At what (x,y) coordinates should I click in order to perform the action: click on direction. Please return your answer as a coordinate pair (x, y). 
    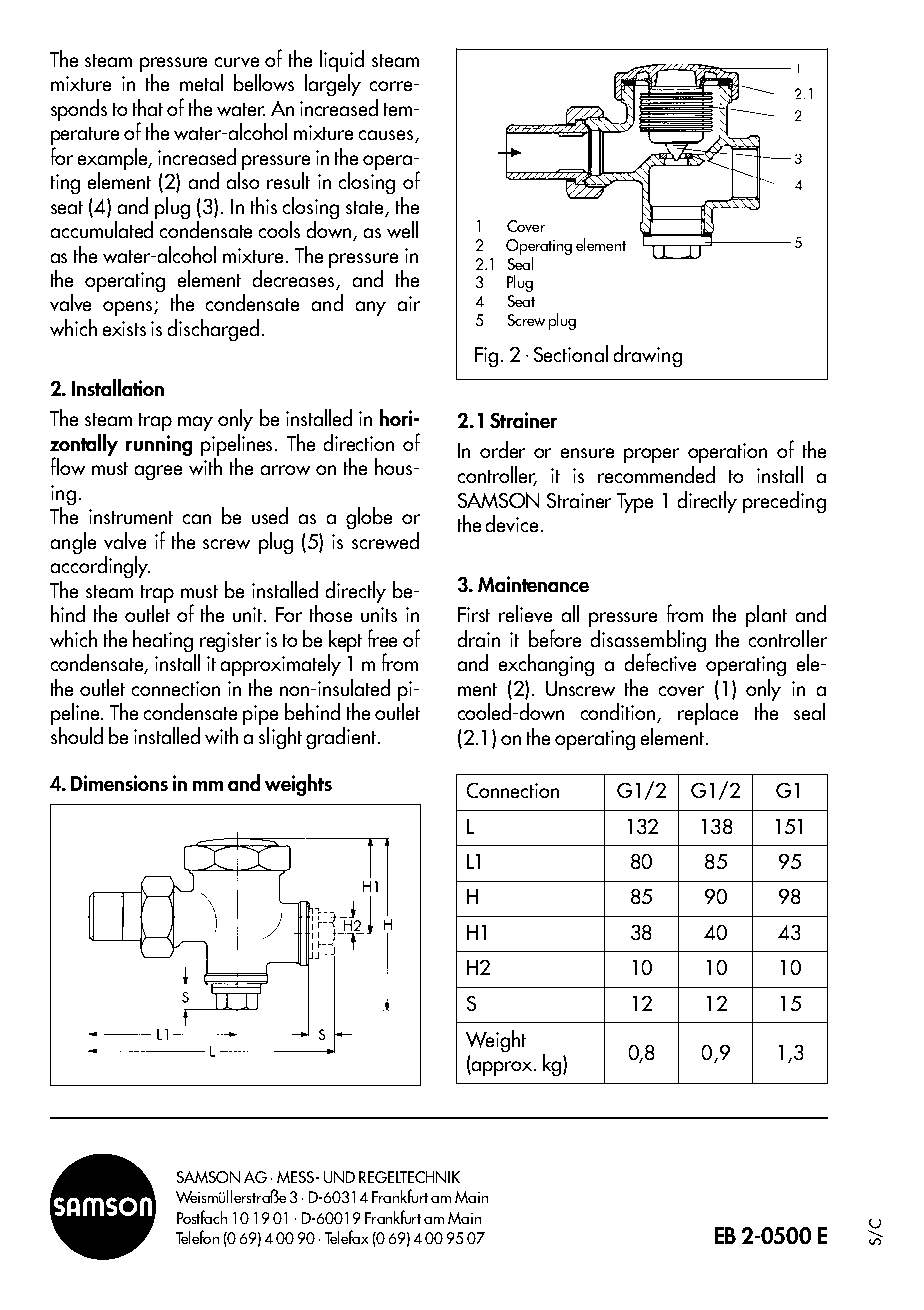
    Looking at the image, I should click on (359, 442).
